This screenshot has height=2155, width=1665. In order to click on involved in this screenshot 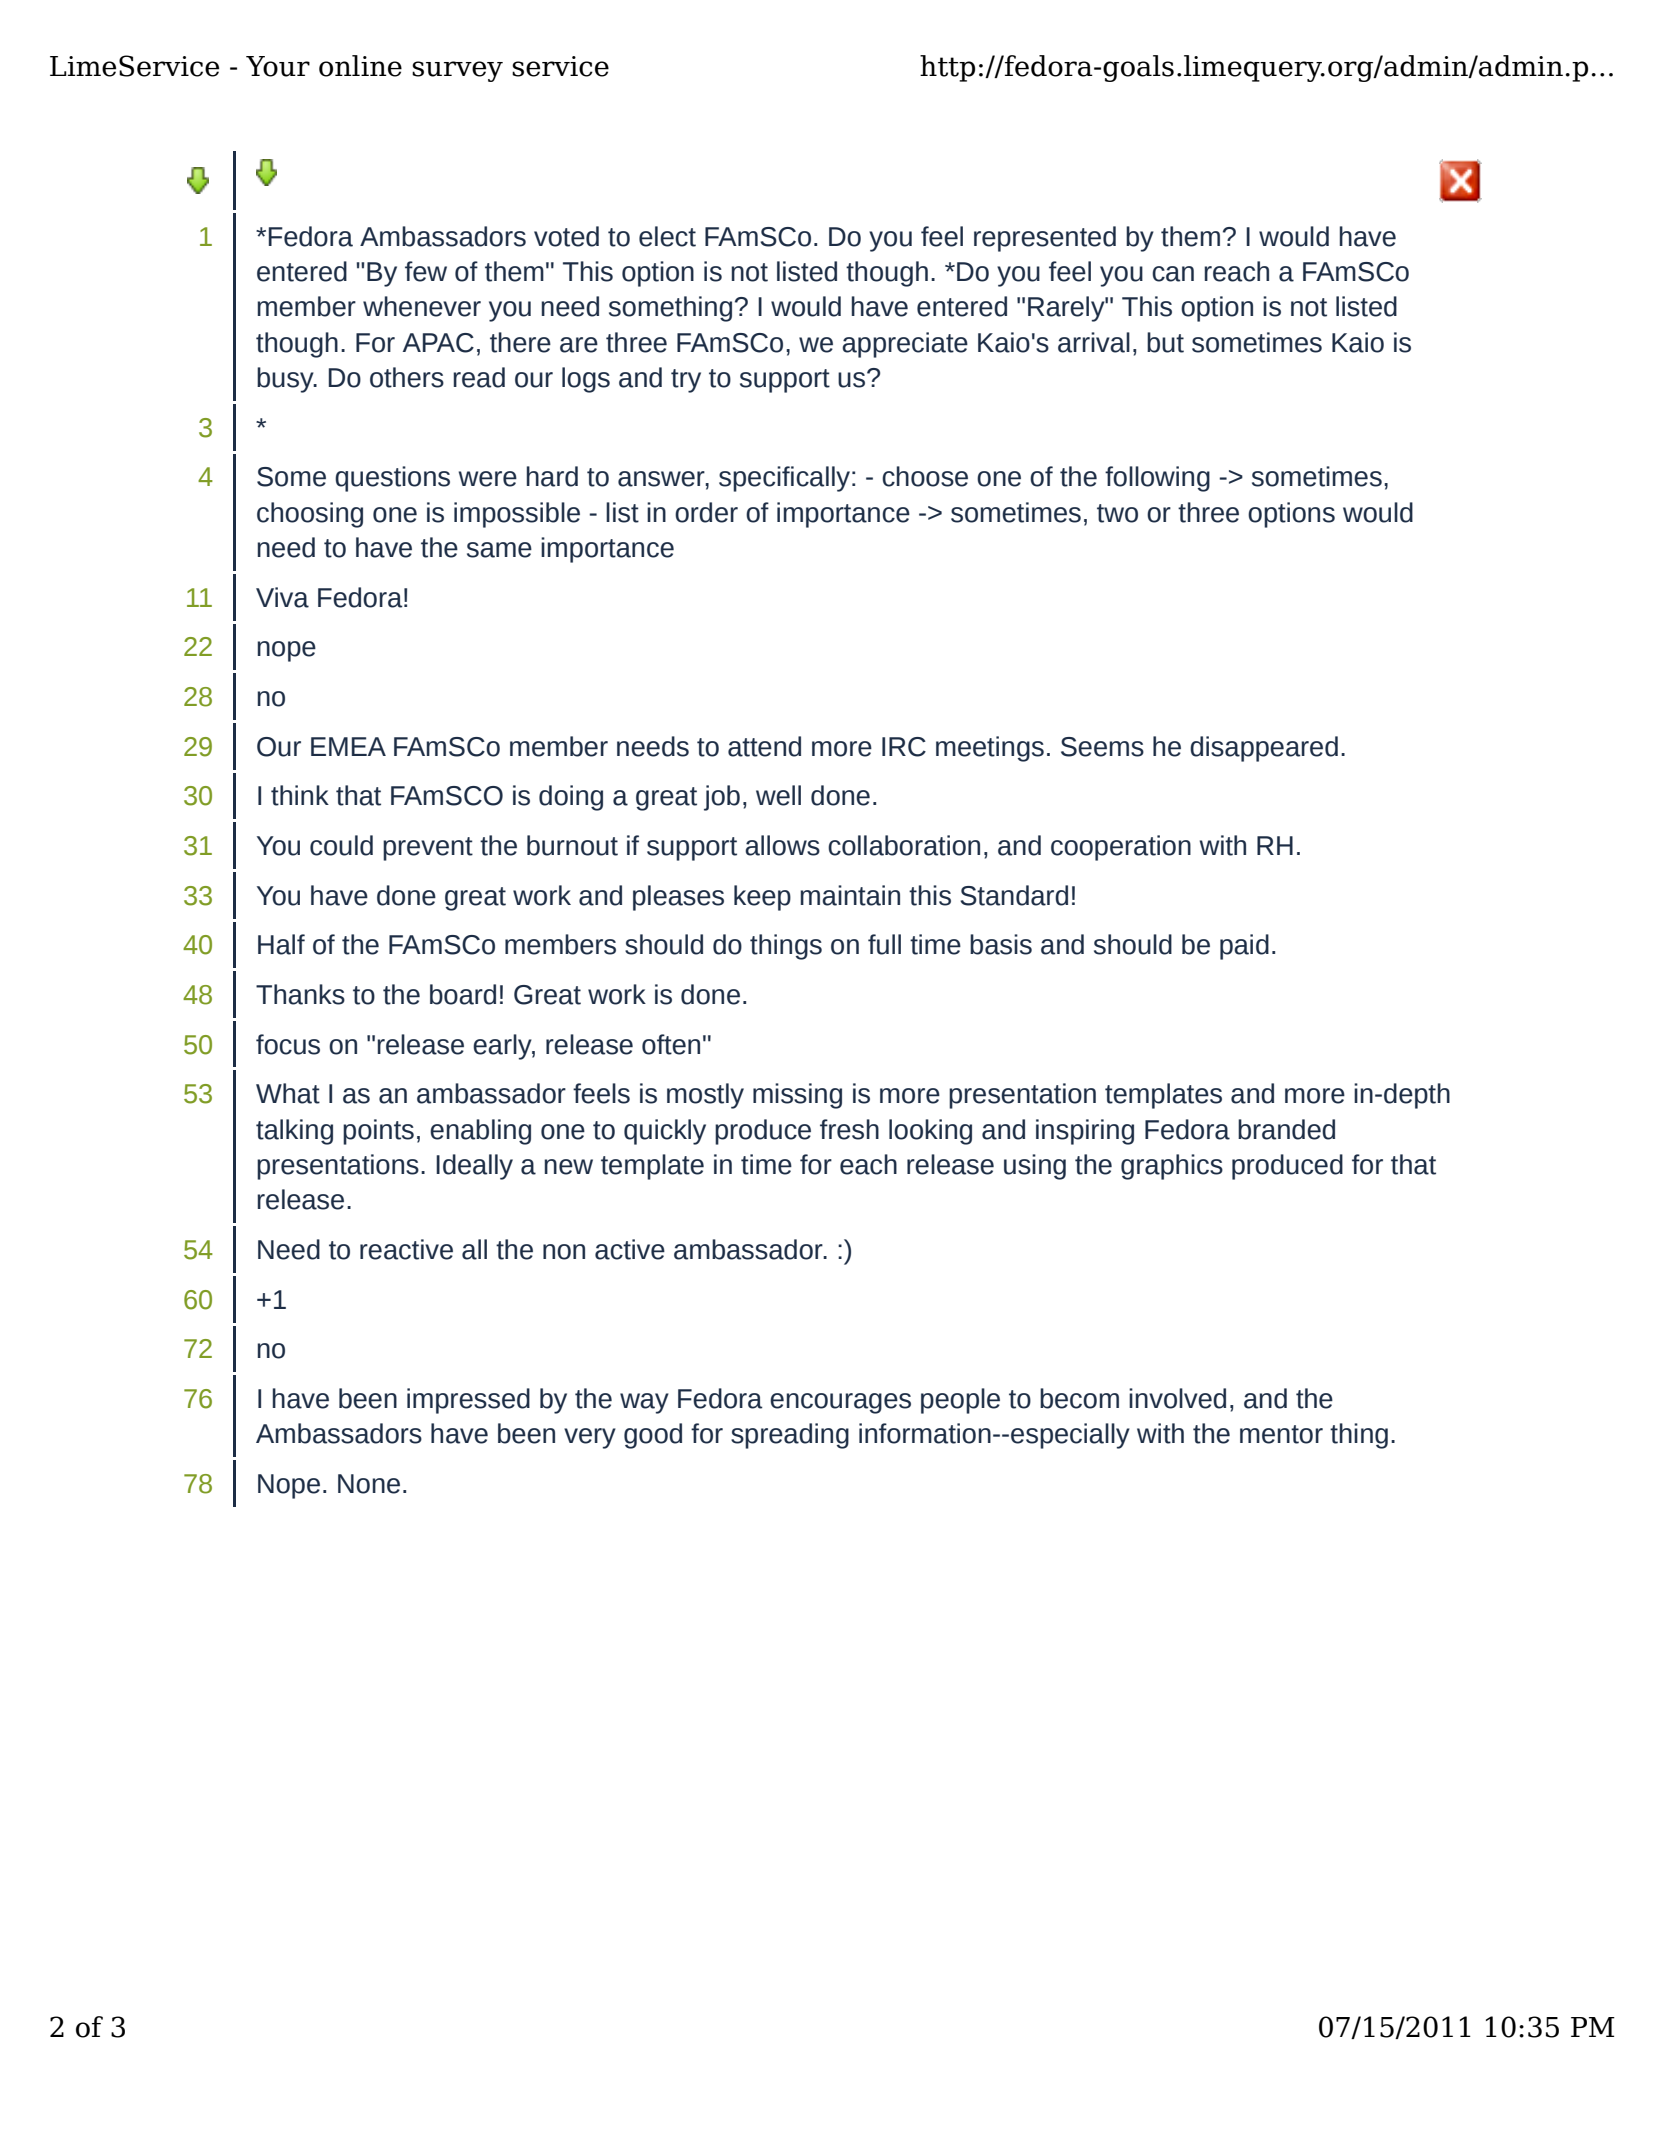, I will do `click(1177, 1398)`.
